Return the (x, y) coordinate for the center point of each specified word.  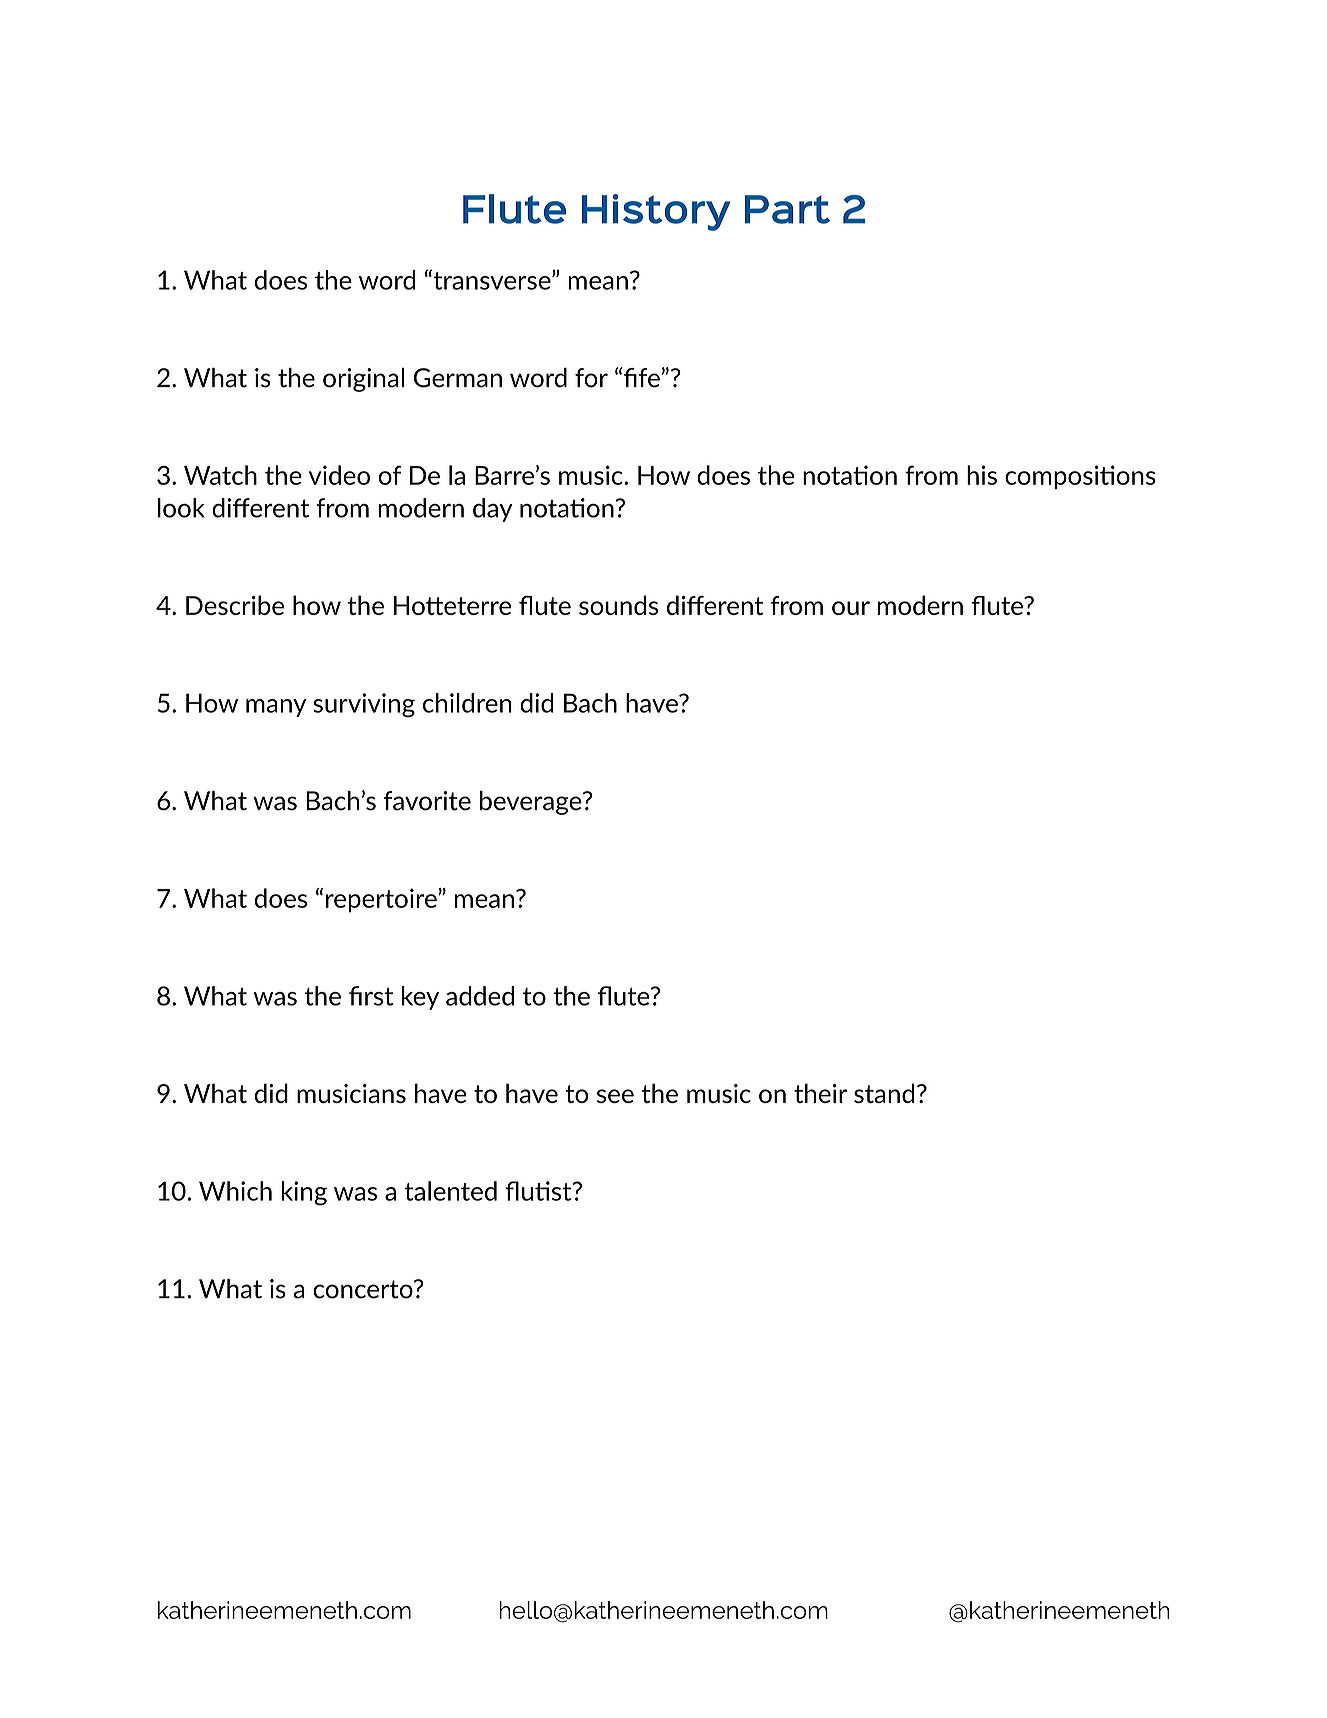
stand (884, 1093)
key (420, 998)
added (480, 996)
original (363, 380)
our (851, 608)
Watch (220, 475)
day (493, 510)
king (304, 1193)
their (820, 1093)
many (276, 708)
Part (787, 209)
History (656, 212)
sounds (618, 605)
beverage (532, 803)
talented (451, 1191)
